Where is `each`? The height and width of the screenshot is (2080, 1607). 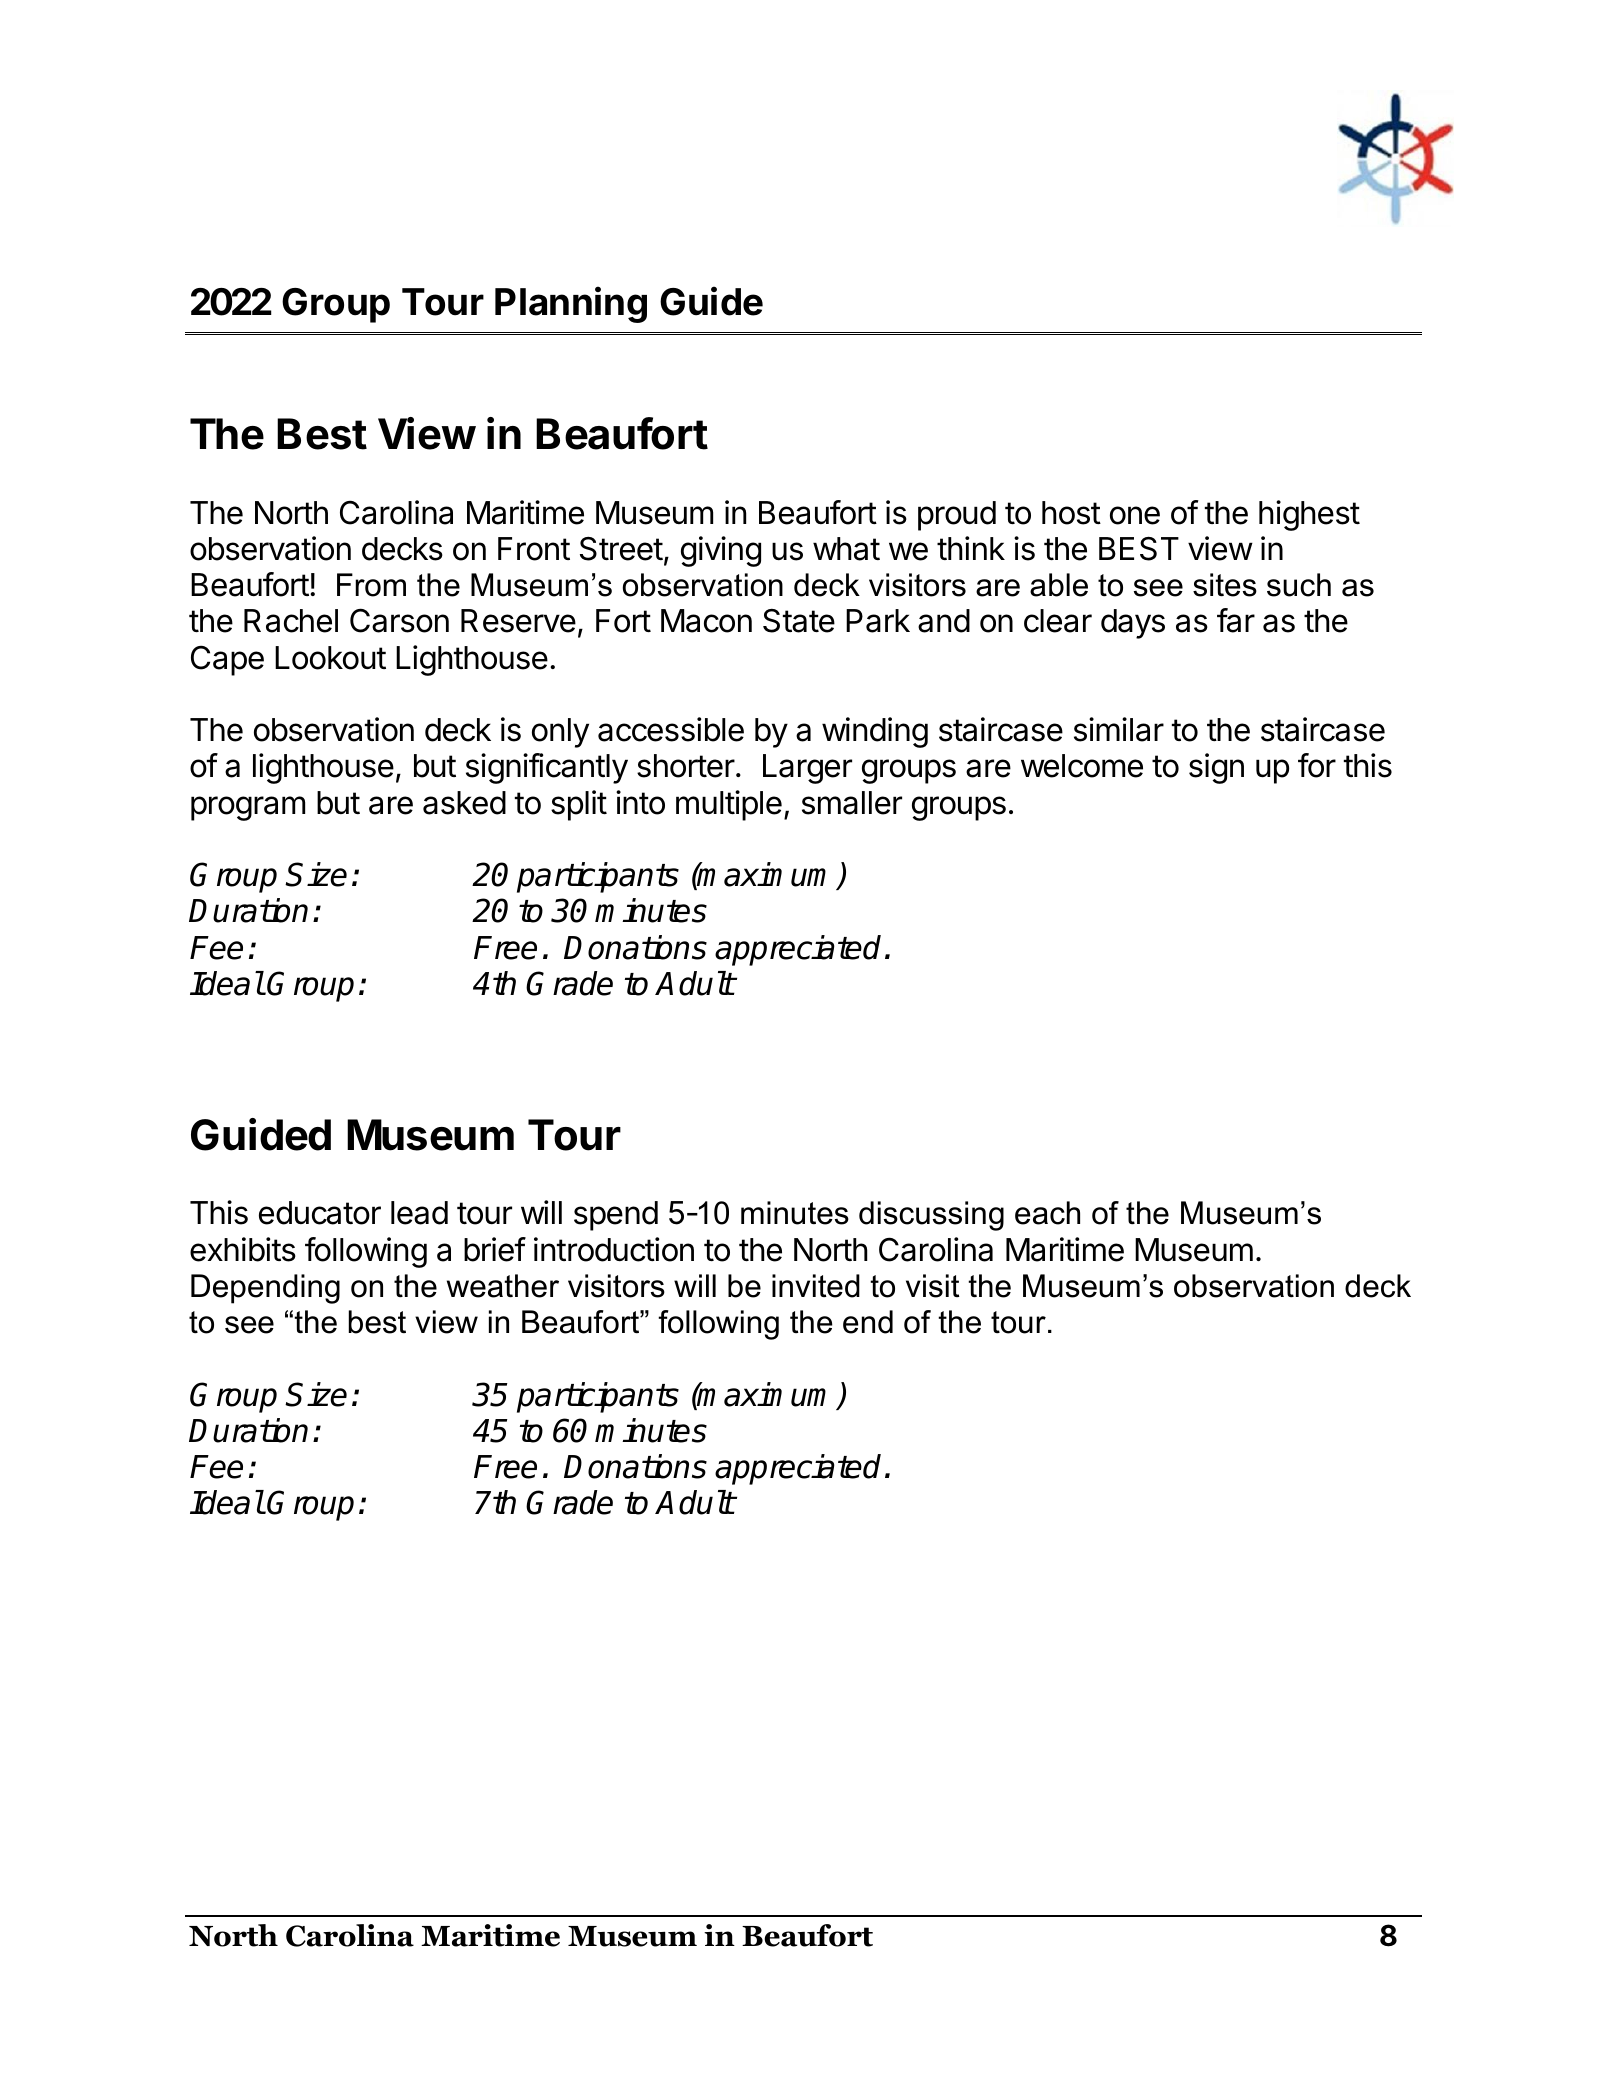
each is located at coordinates (1047, 1213).
